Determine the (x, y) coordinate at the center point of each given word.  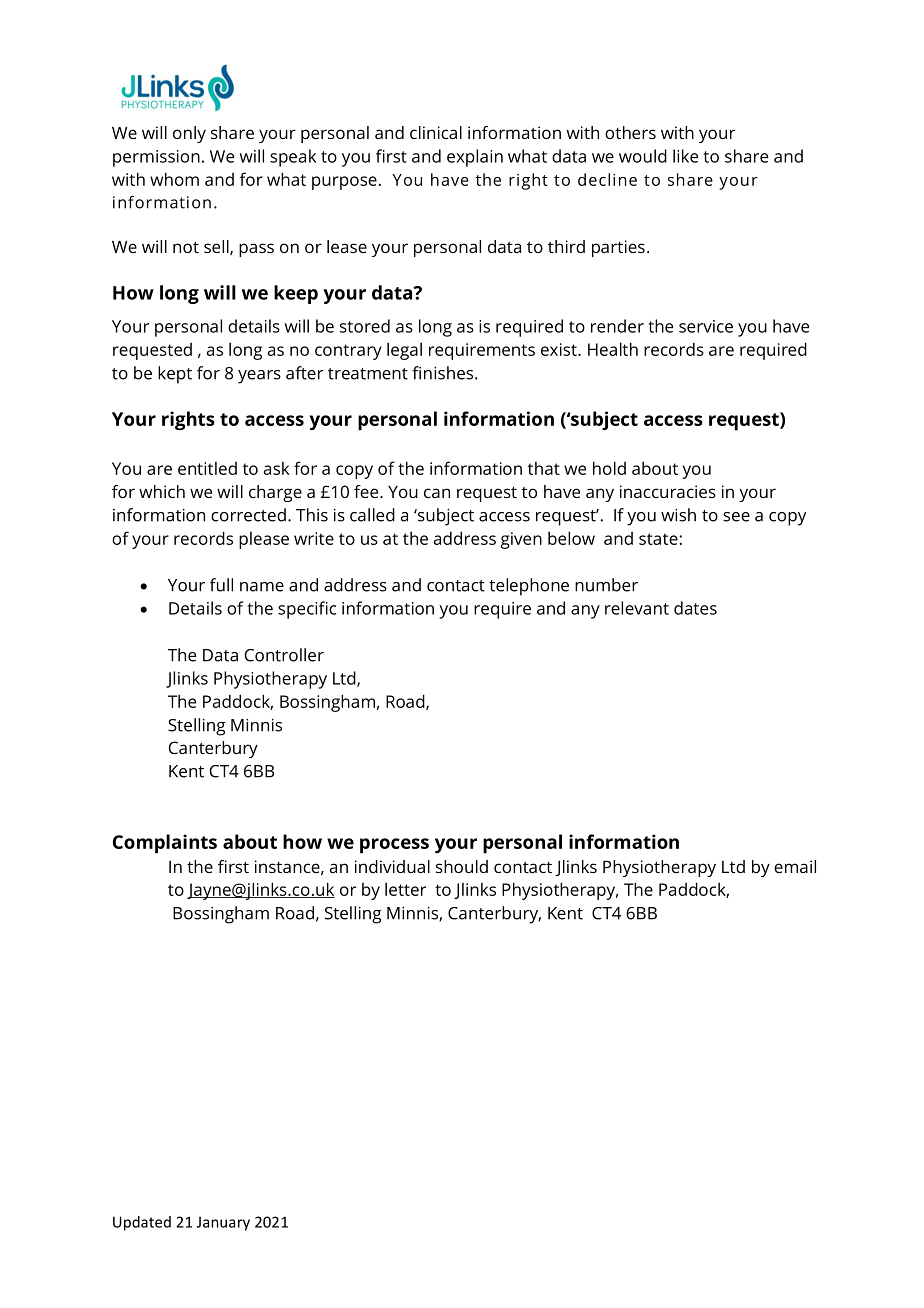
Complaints (165, 844)
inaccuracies (668, 491)
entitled (207, 468)
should (462, 866)
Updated (142, 1223)
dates (695, 608)
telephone (529, 587)
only (189, 134)
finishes (444, 373)
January (223, 1223)
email (795, 866)
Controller (284, 655)
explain (475, 158)
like (685, 156)
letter (405, 889)
